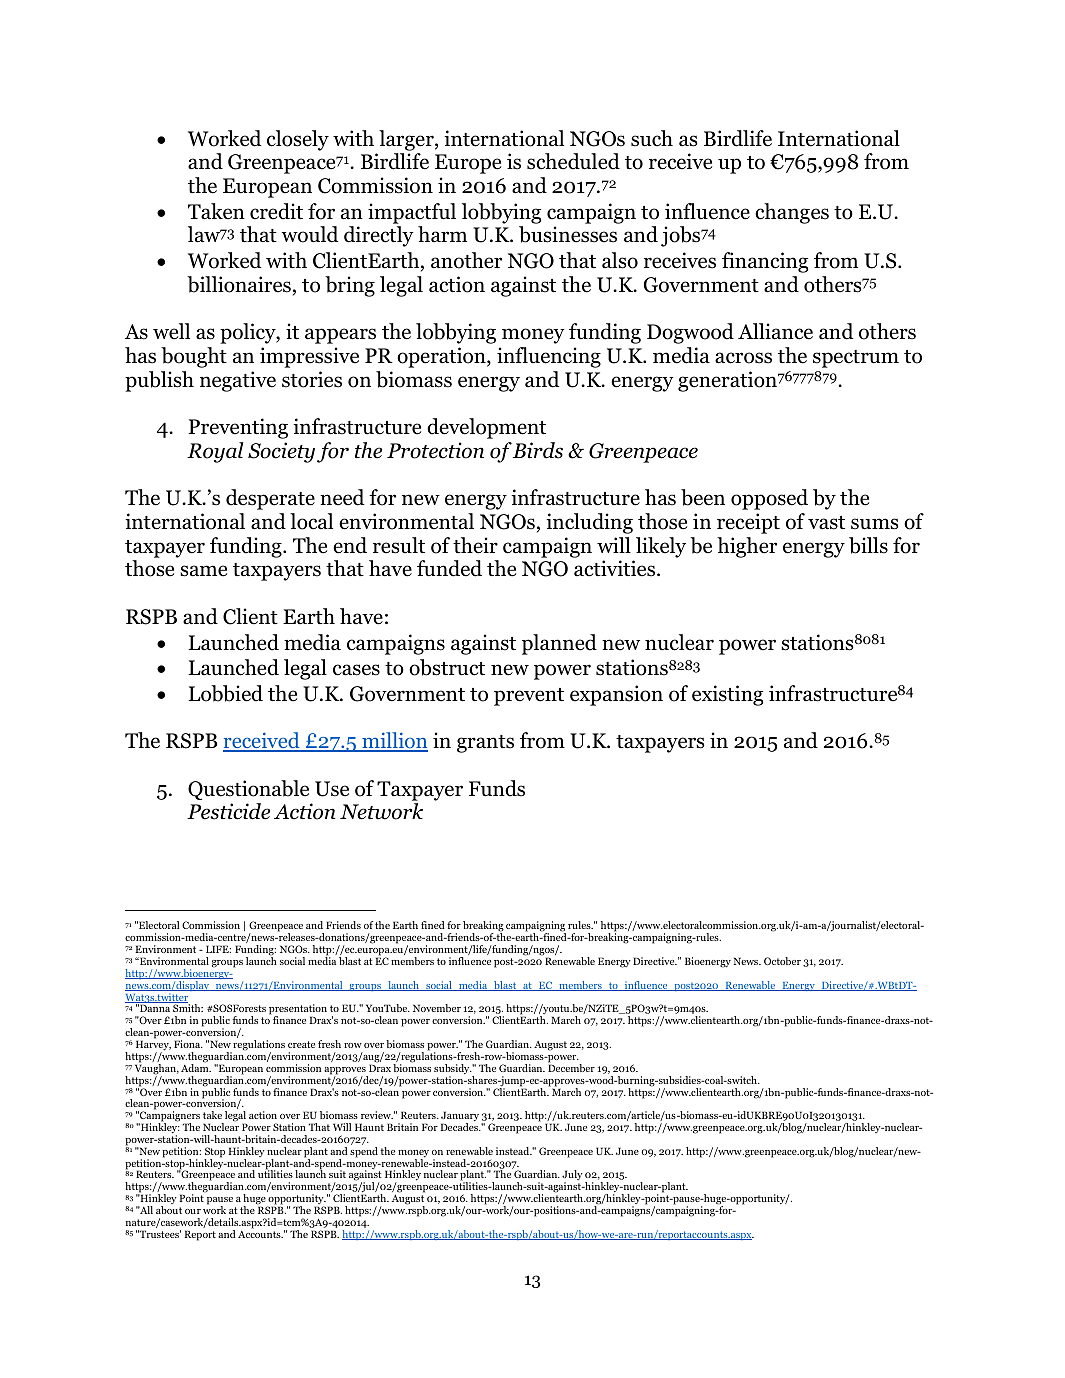 The image size is (1065, 1378). Describe the element at coordinates (792, 213) in the image. I see `changes` at that location.
